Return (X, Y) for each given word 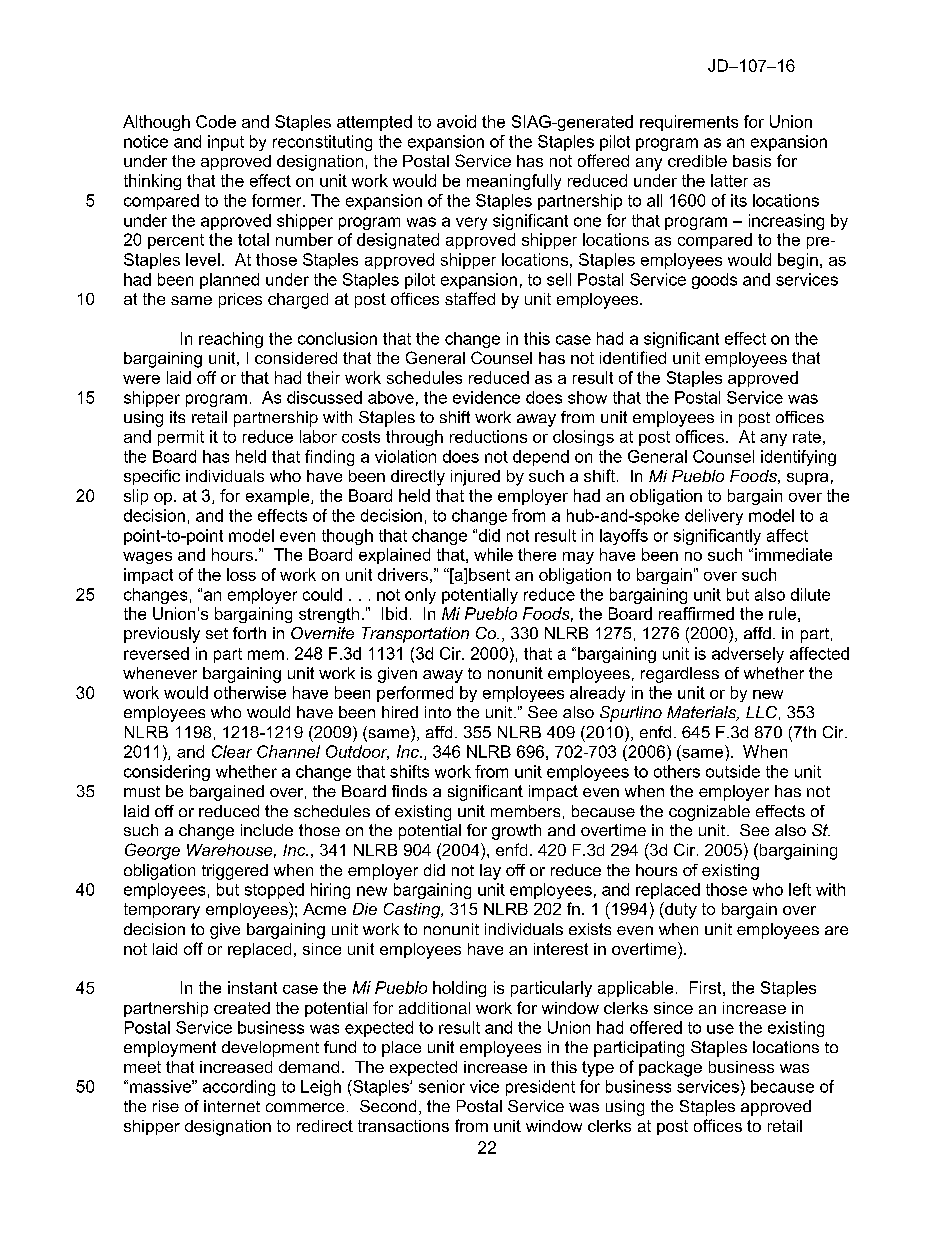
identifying (798, 458)
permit (181, 438)
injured (475, 478)
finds (409, 791)
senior (442, 1086)
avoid (456, 121)
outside (733, 771)
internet (232, 1106)
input (226, 143)
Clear (232, 751)
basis (752, 161)
